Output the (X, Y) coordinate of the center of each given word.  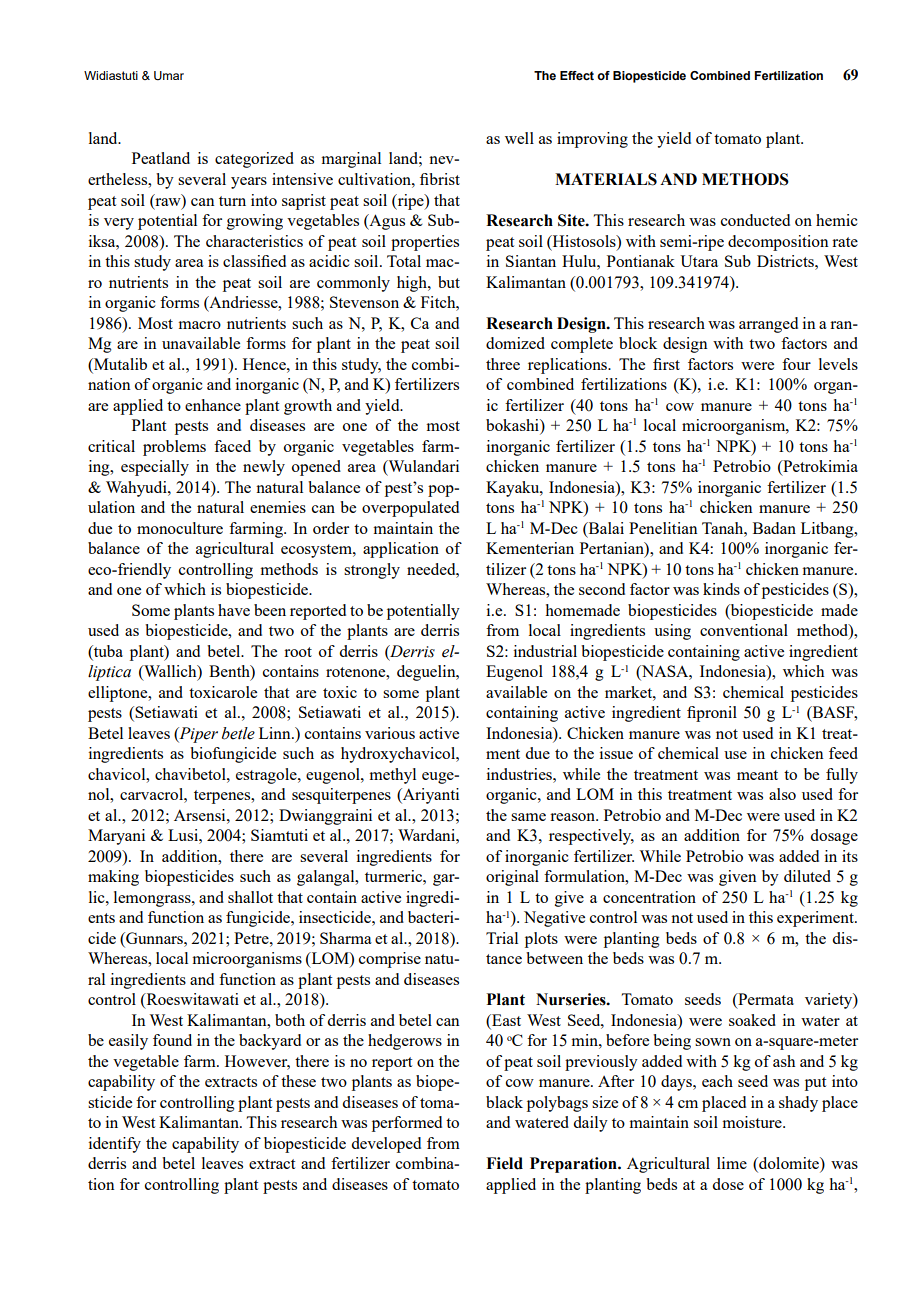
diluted (807, 876)
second (602, 589)
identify (115, 1145)
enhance (213, 405)
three (503, 364)
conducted (755, 220)
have (234, 610)
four (796, 364)
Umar (169, 75)
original (512, 878)
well (519, 138)
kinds (721, 589)
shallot (250, 897)
